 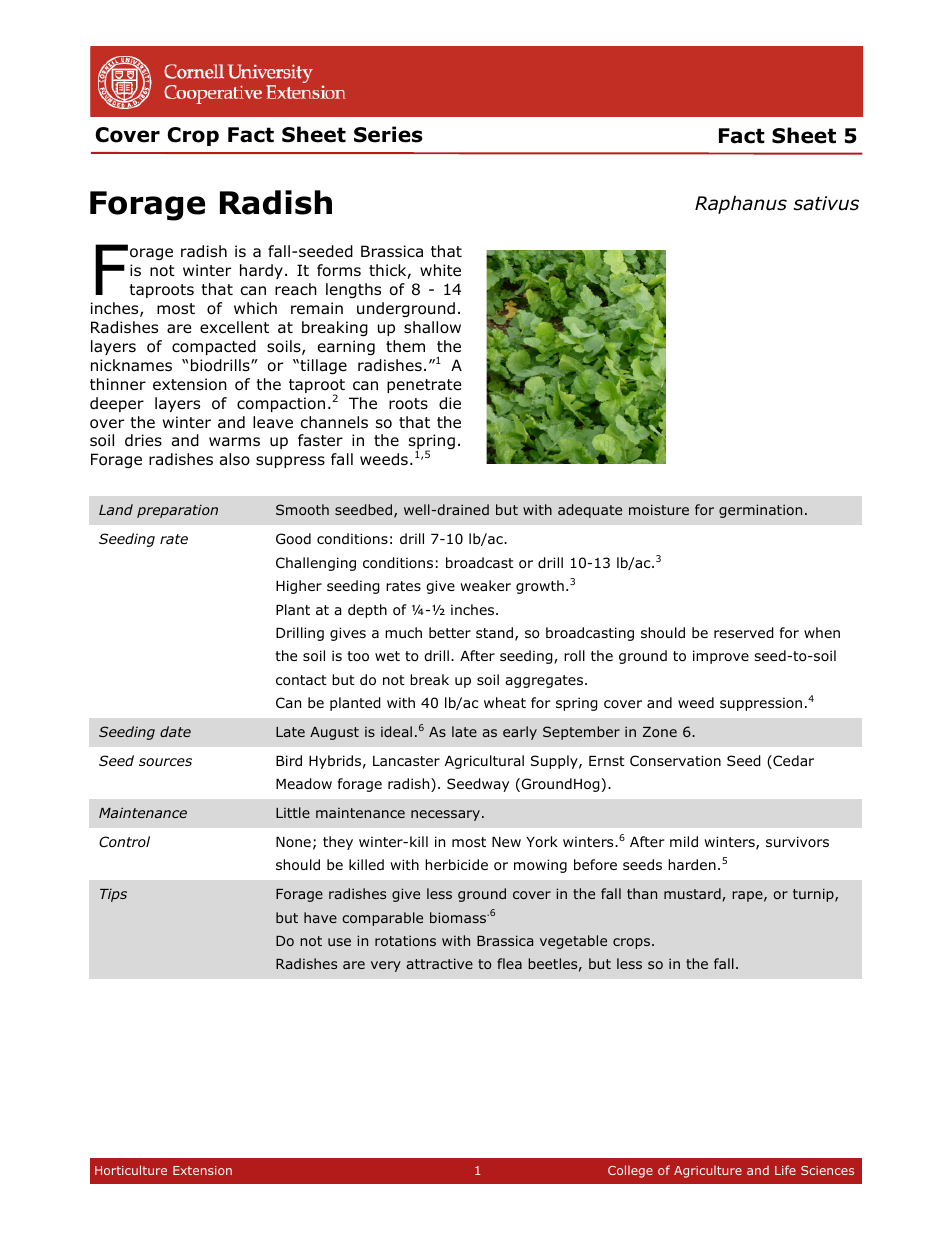 What do you see at coordinates (630, 1171) in the page?
I see `College` at bounding box center [630, 1171].
